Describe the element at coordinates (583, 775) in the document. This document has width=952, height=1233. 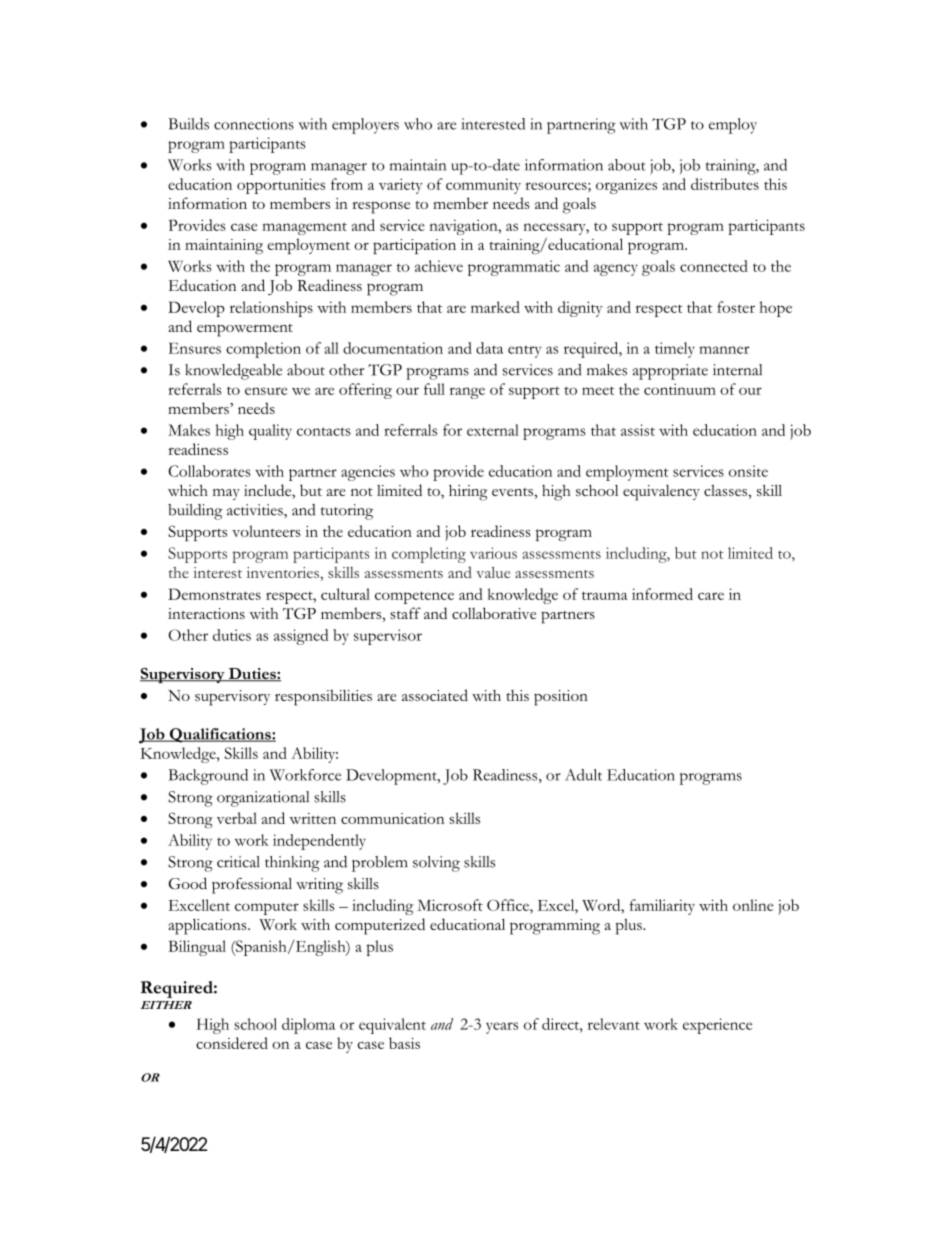
I see `Adult` at that location.
